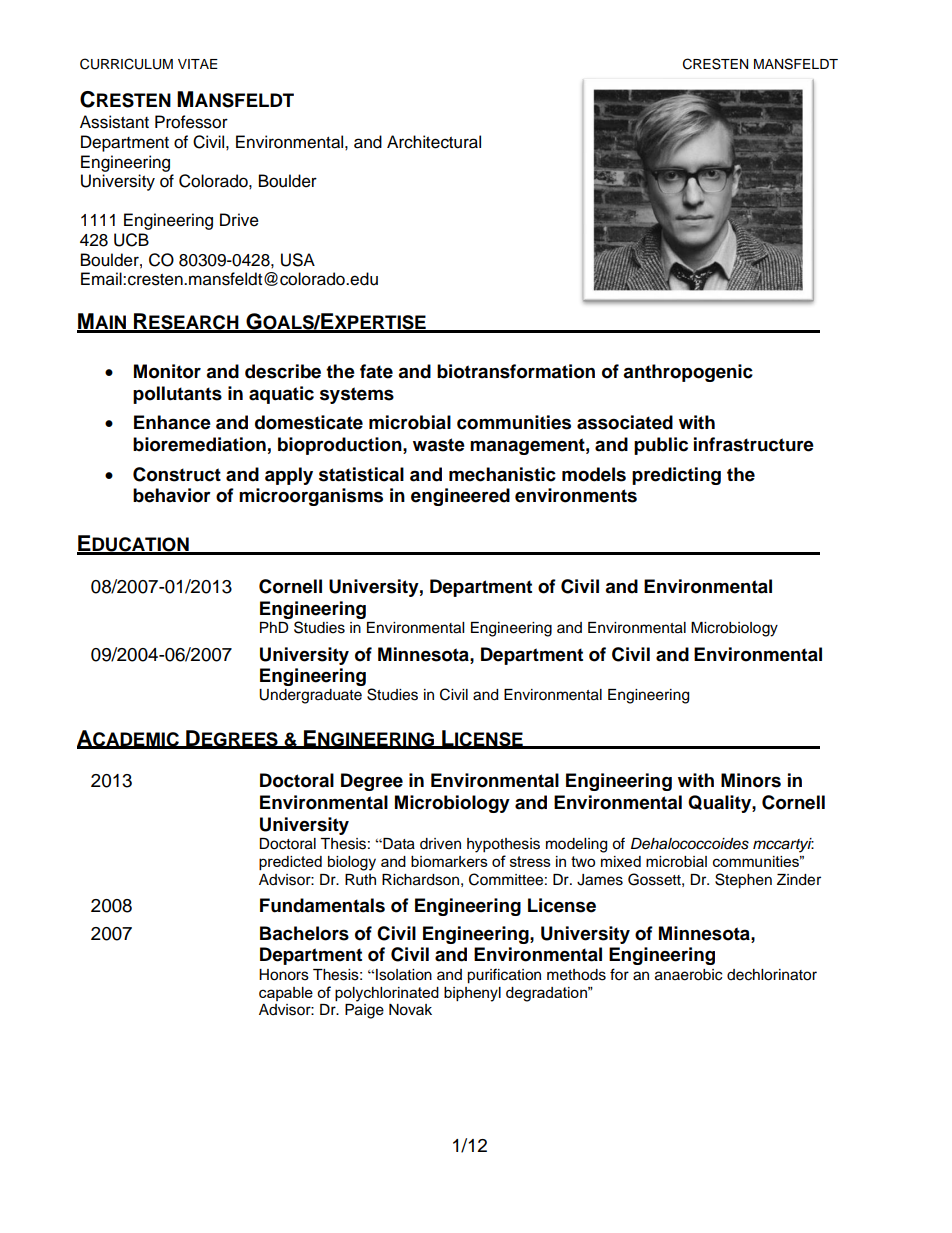 This screenshot has height=1233, width=952. I want to click on engineered, so click(460, 497).
